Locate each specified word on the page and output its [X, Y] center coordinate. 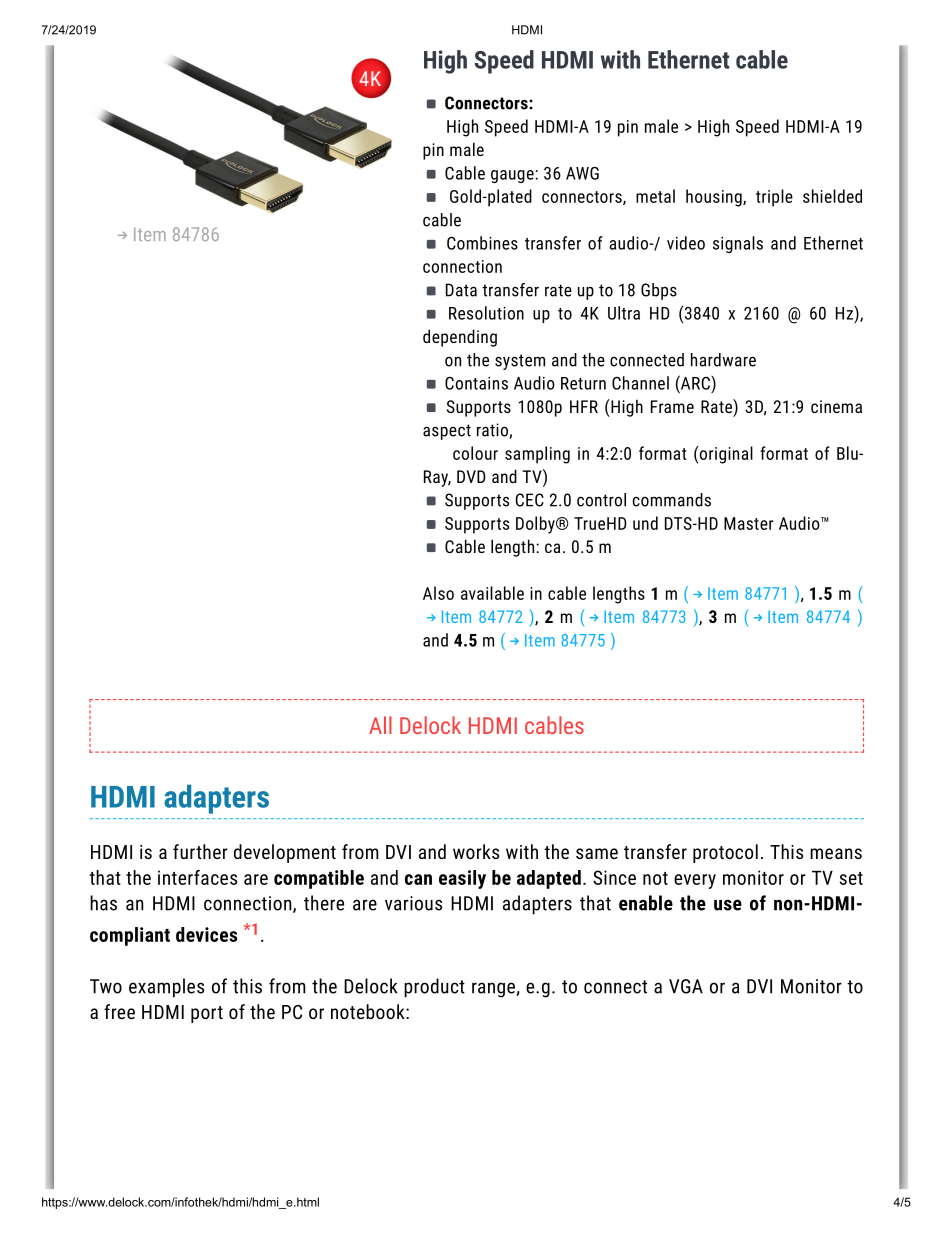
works [476, 851]
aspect [447, 432]
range [494, 990]
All [380, 725]
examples [166, 988]
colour [475, 453]
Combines [482, 243]
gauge [513, 176]
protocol [725, 853]
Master [749, 523]
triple [774, 198]
